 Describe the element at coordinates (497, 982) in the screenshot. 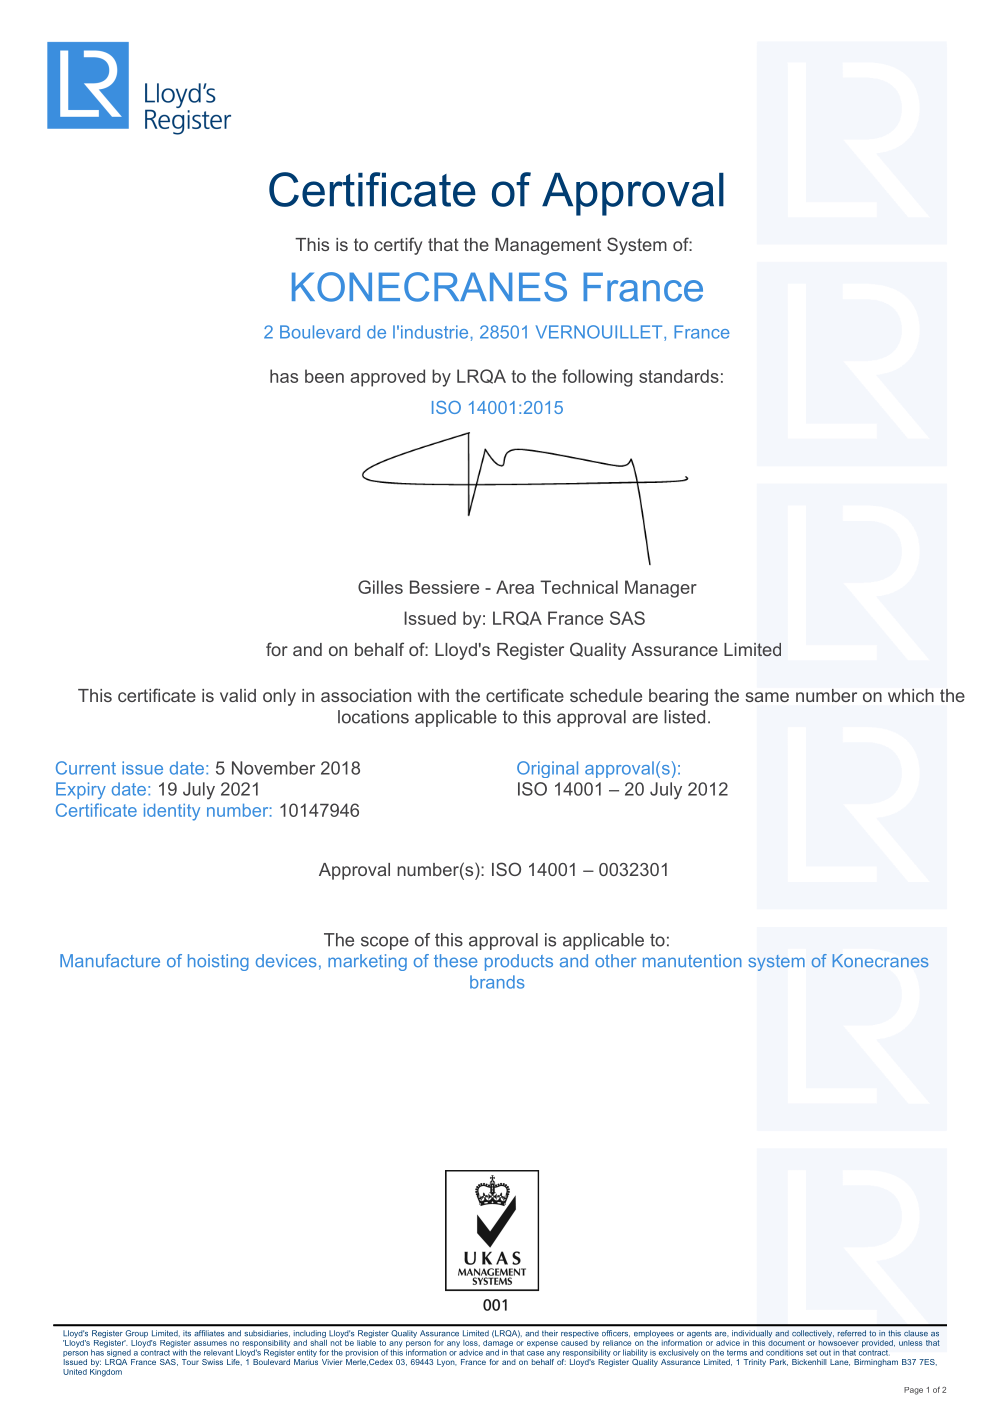

I see `brands` at that location.
